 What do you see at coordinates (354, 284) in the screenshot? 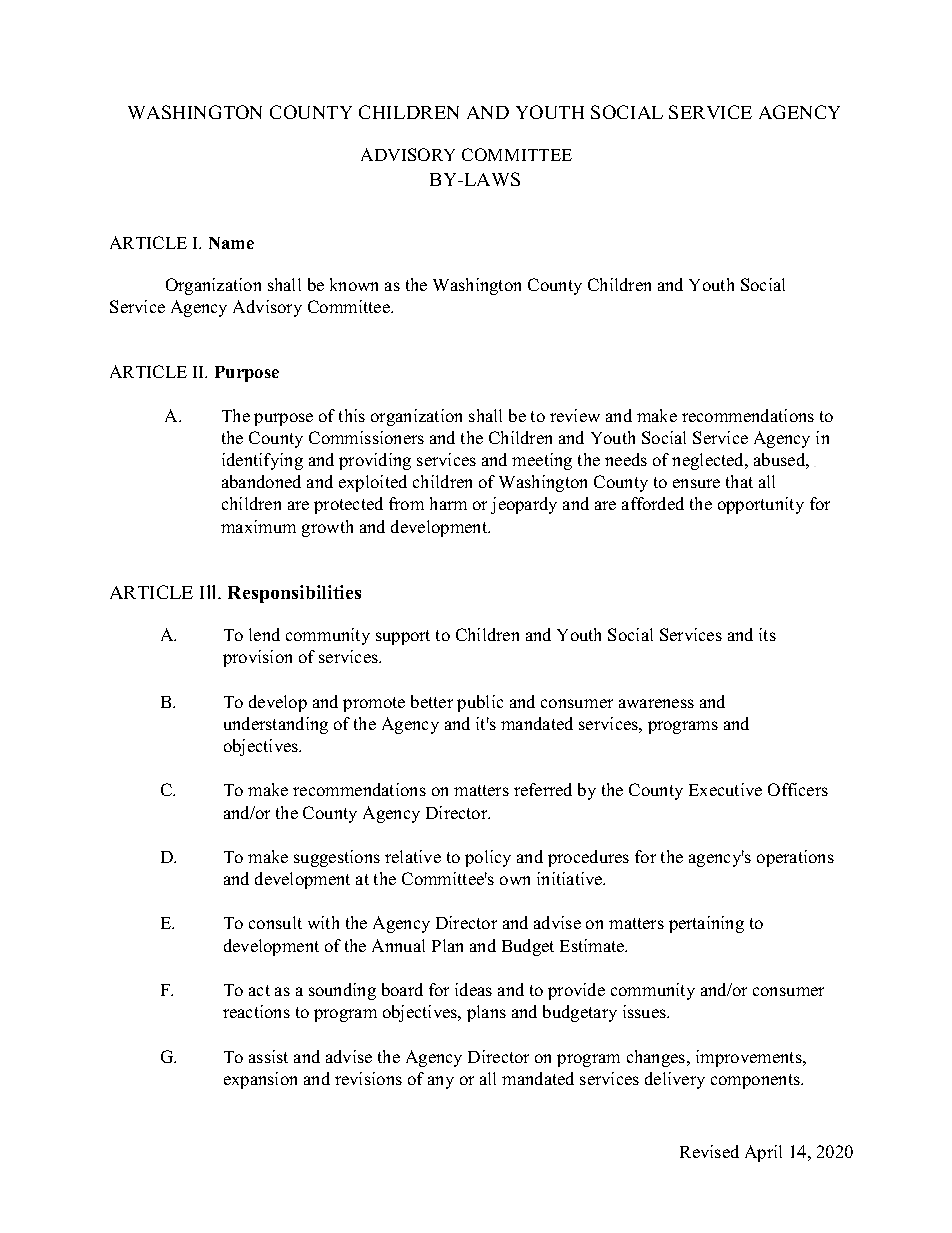
I see `known` at bounding box center [354, 284].
